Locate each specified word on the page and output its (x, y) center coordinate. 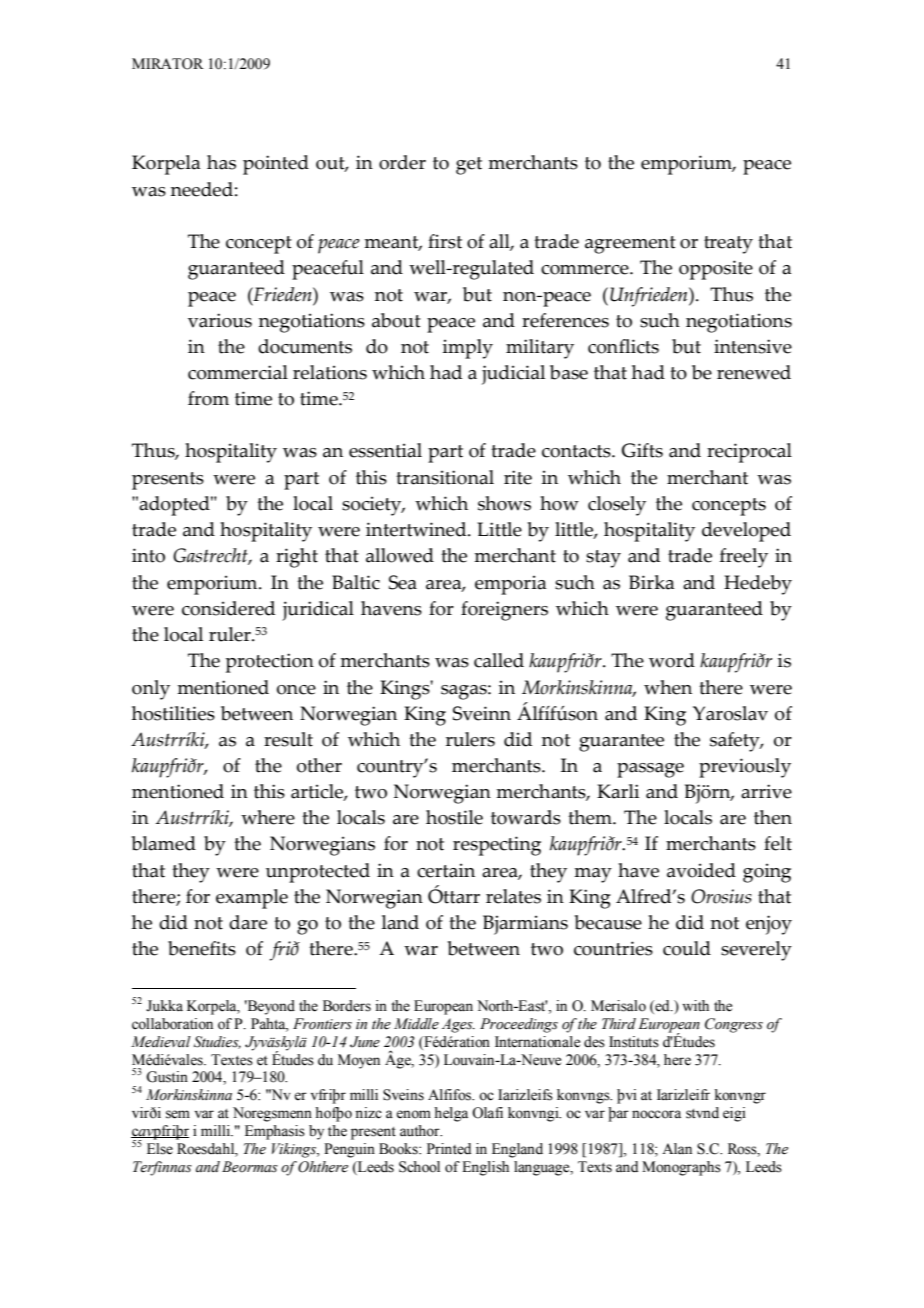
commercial (238, 372)
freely (744, 558)
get (469, 166)
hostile (454, 817)
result (288, 739)
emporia (510, 585)
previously (745, 768)
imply (468, 349)
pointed (276, 165)
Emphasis (275, 1132)
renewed (754, 372)
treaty (728, 245)
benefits (202, 948)
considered (228, 608)
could (687, 948)
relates (513, 896)
